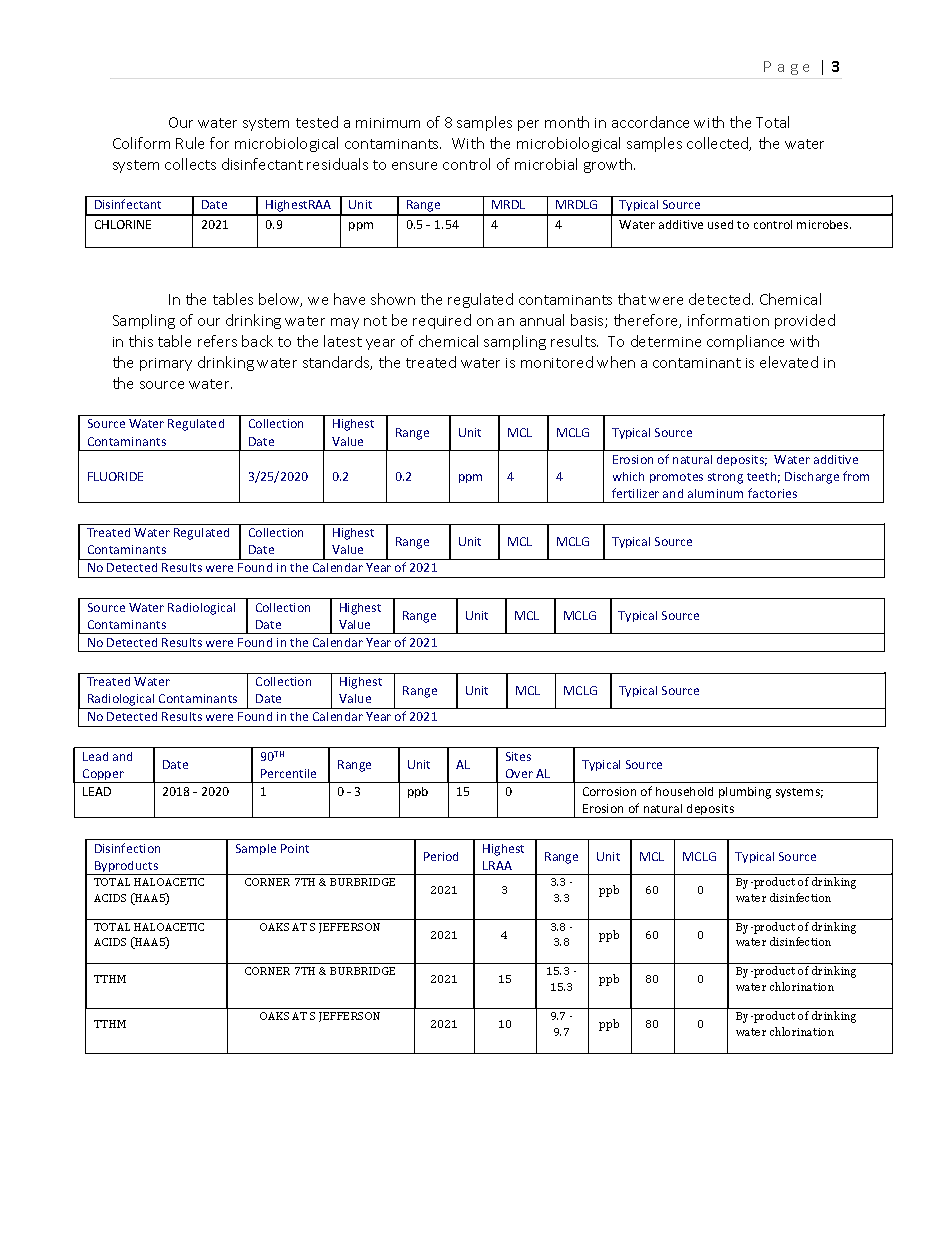 The height and width of the document is (1233, 952). Describe the element at coordinates (650, 122) in the document. I see `accordance` at that location.
